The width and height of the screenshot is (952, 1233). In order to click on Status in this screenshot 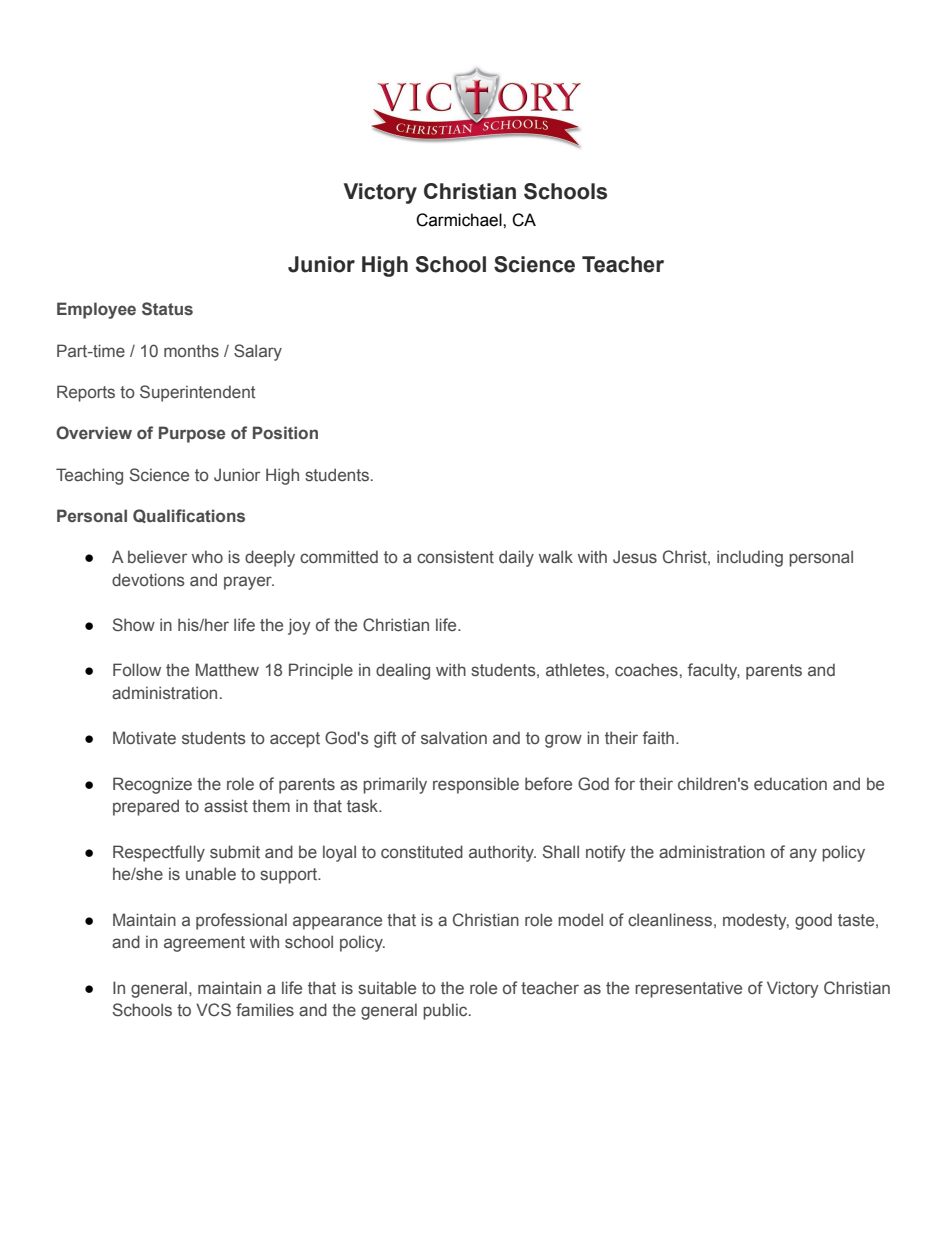, I will do `click(167, 309)`.
